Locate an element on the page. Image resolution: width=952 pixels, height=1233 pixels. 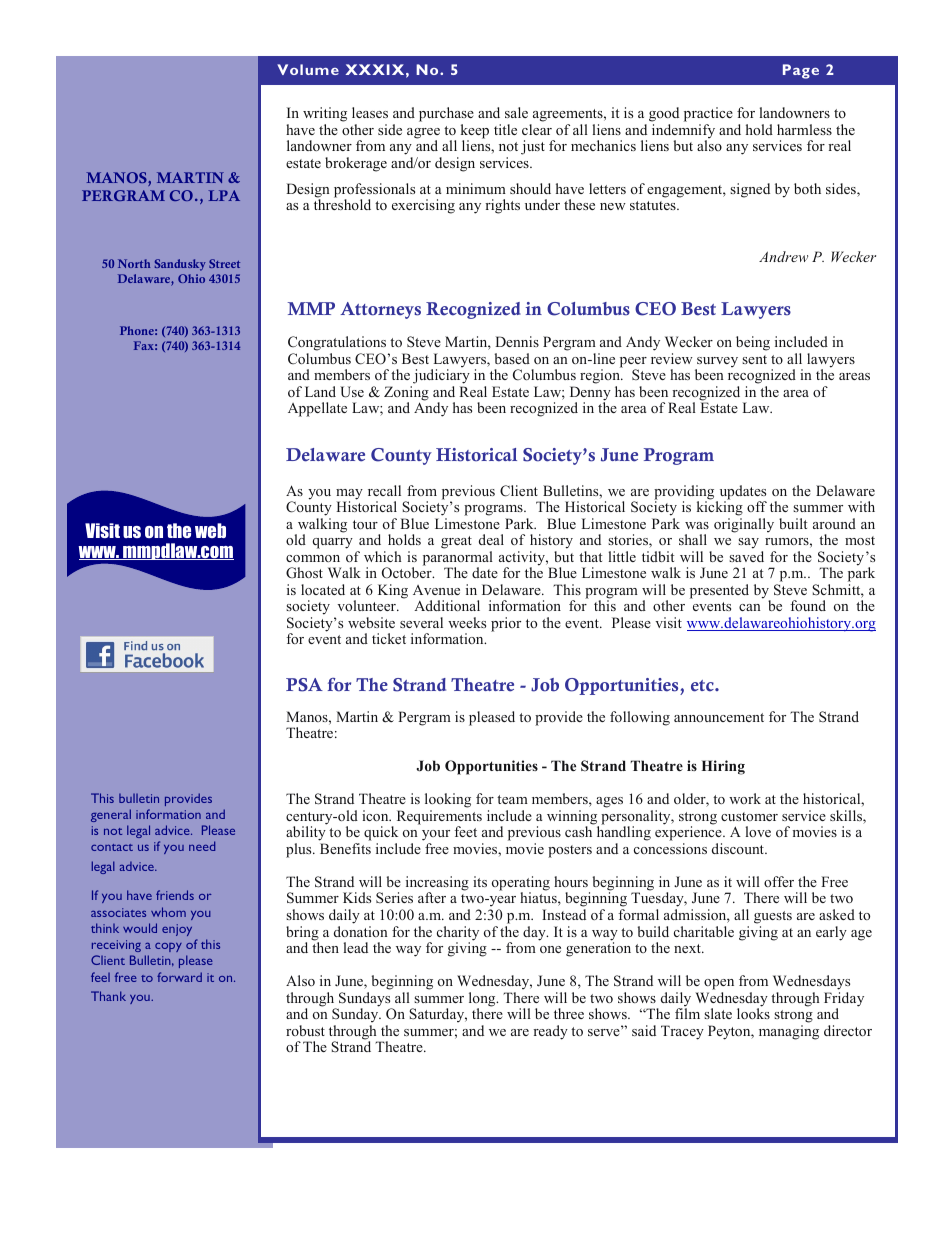
work is located at coordinates (745, 798).
